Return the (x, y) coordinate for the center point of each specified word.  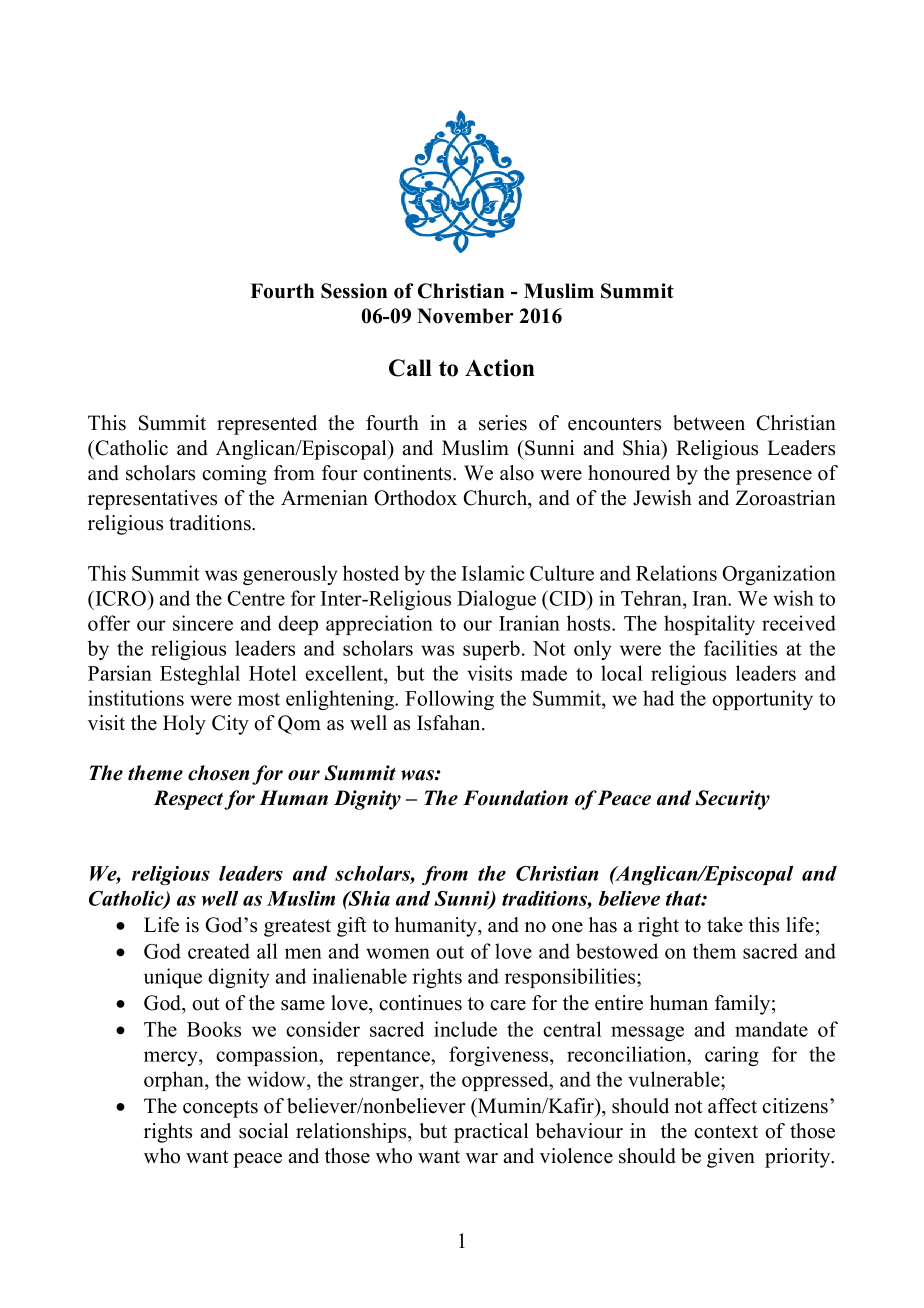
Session (354, 291)
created (219, 951)
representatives (152, 500)
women (398, 953)
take (725, 925)
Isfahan (450, 723)
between (709, 423)
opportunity (762, 700)
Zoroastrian (786, 498)
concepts (220, 1109)
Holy (184, 725)
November (465, 316)
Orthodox (415, 498)
